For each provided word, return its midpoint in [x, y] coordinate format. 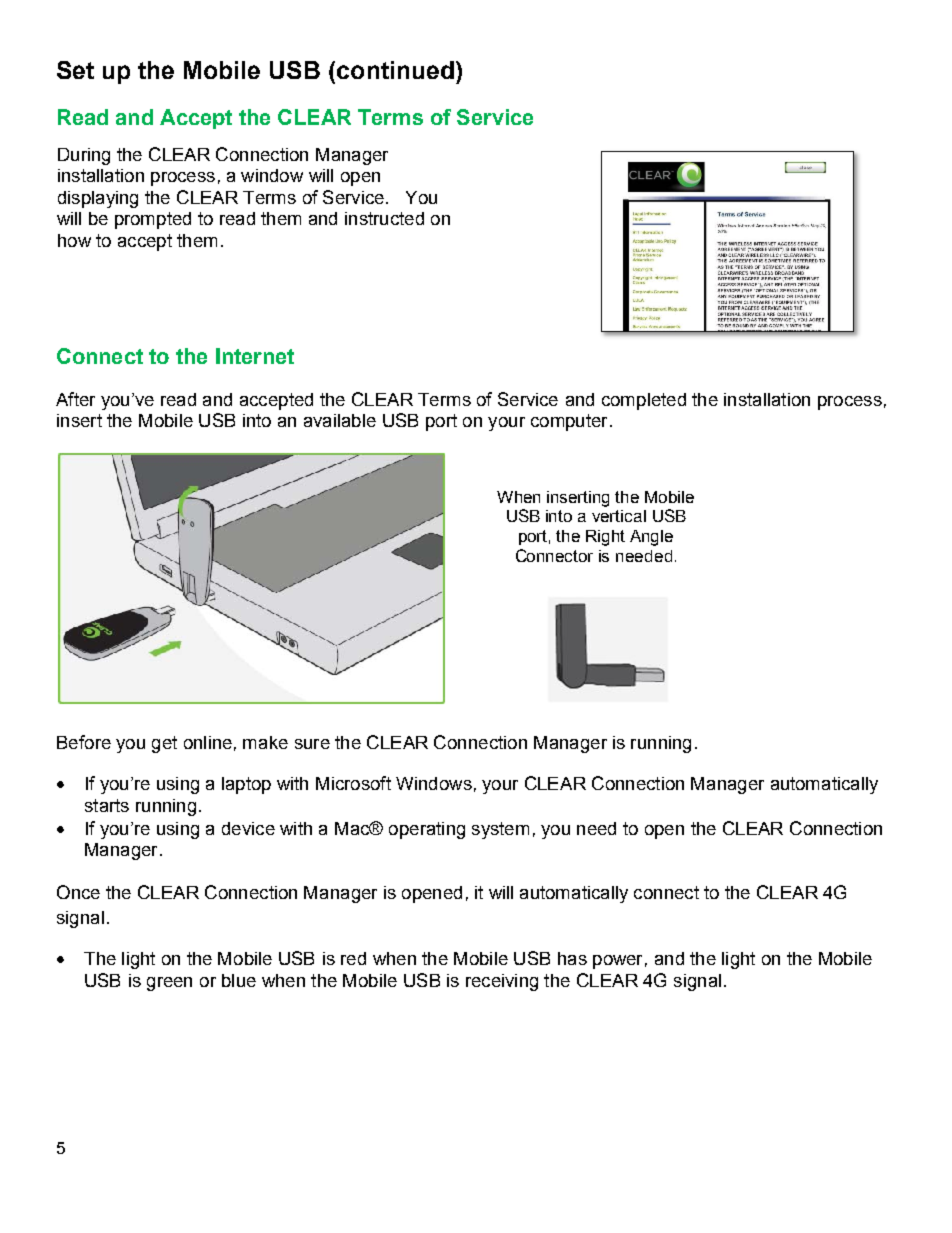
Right [605, 538]
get [164, 744]
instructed [384, 218]
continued [395, 70]
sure [312, 744]
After [75, 399]
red [353, 958]
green [169, 984]
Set [75, 70]
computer [569, 422]
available [340, 420]
